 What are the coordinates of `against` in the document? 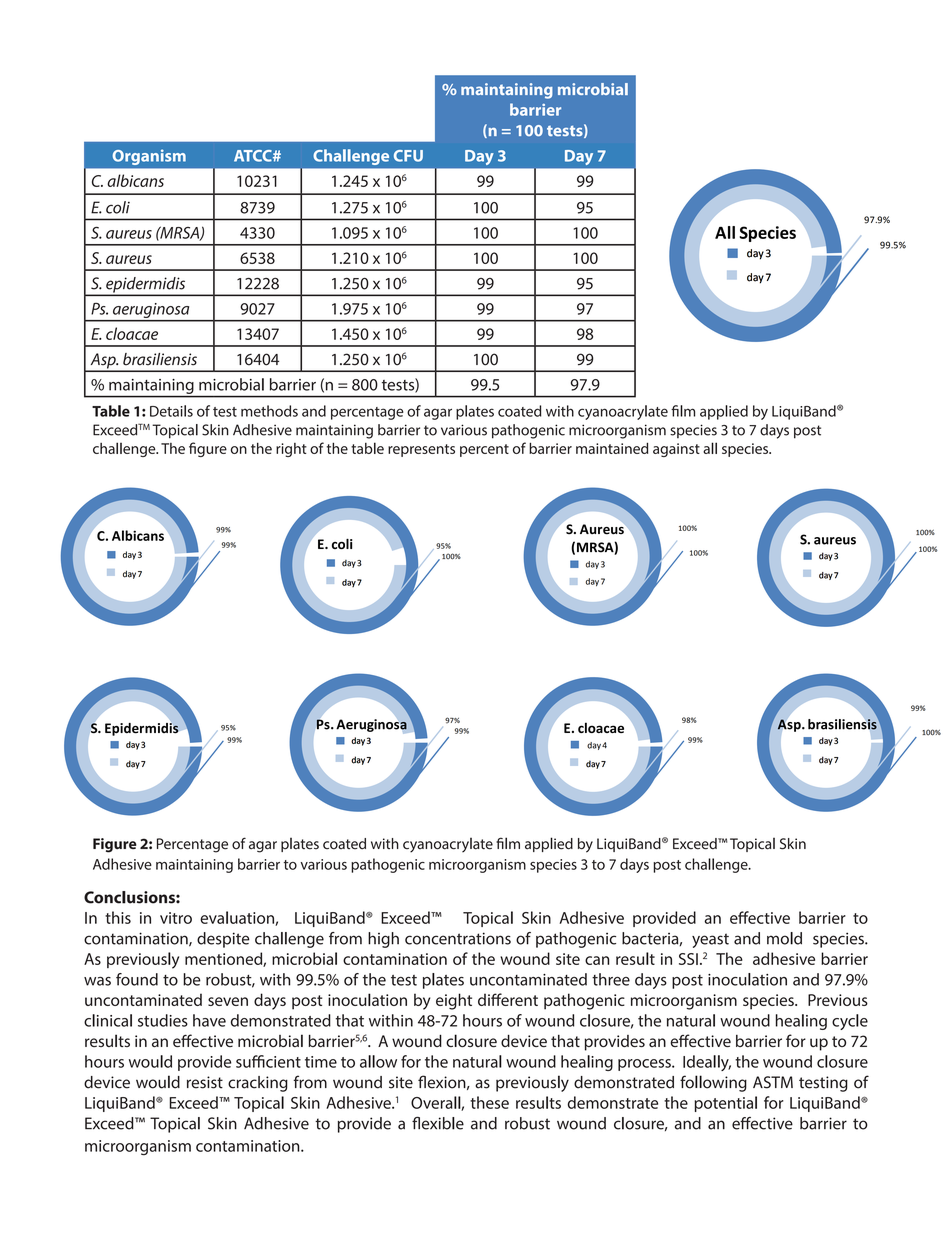 It's located at (676, 450).
